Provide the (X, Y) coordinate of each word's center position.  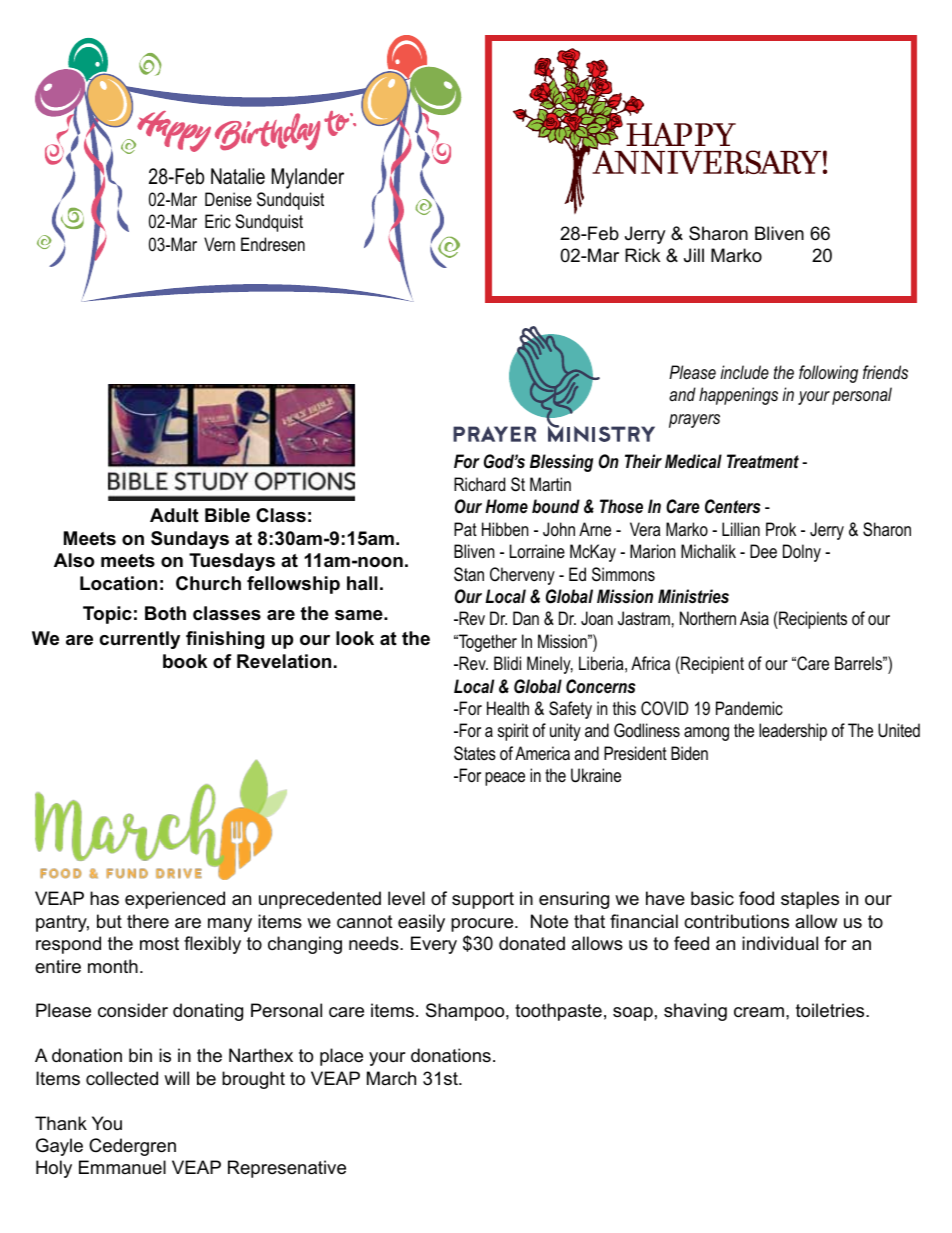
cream (759, 1012)
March (391, 1078)
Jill (694, 255)
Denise (228, 199)
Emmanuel (122, 1167)
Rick (642, 255)
